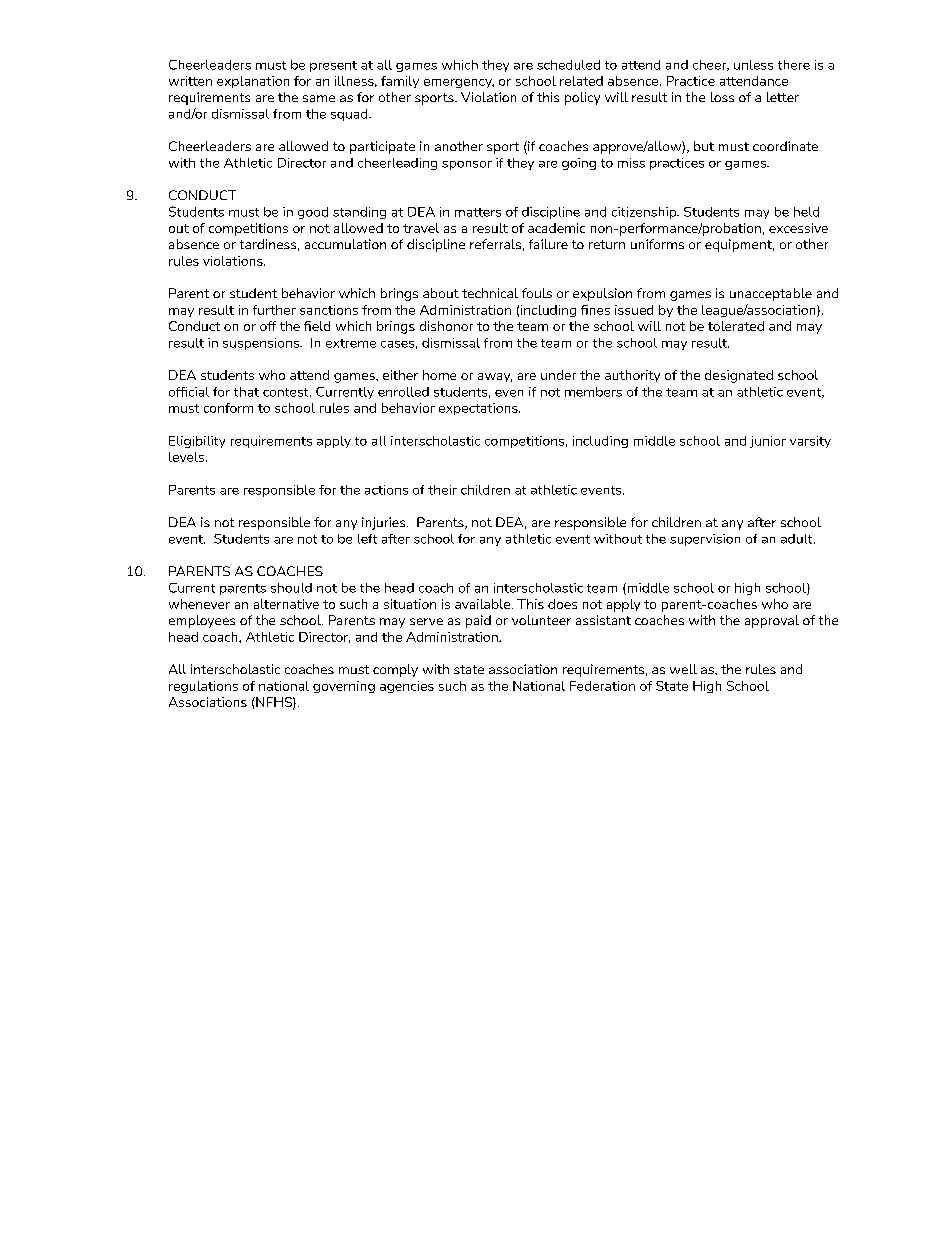 The width and height of the screenshot is (952, 1233). Describe the element at coordinates (442, 490) in the screenshot. I see `their` at that location.
